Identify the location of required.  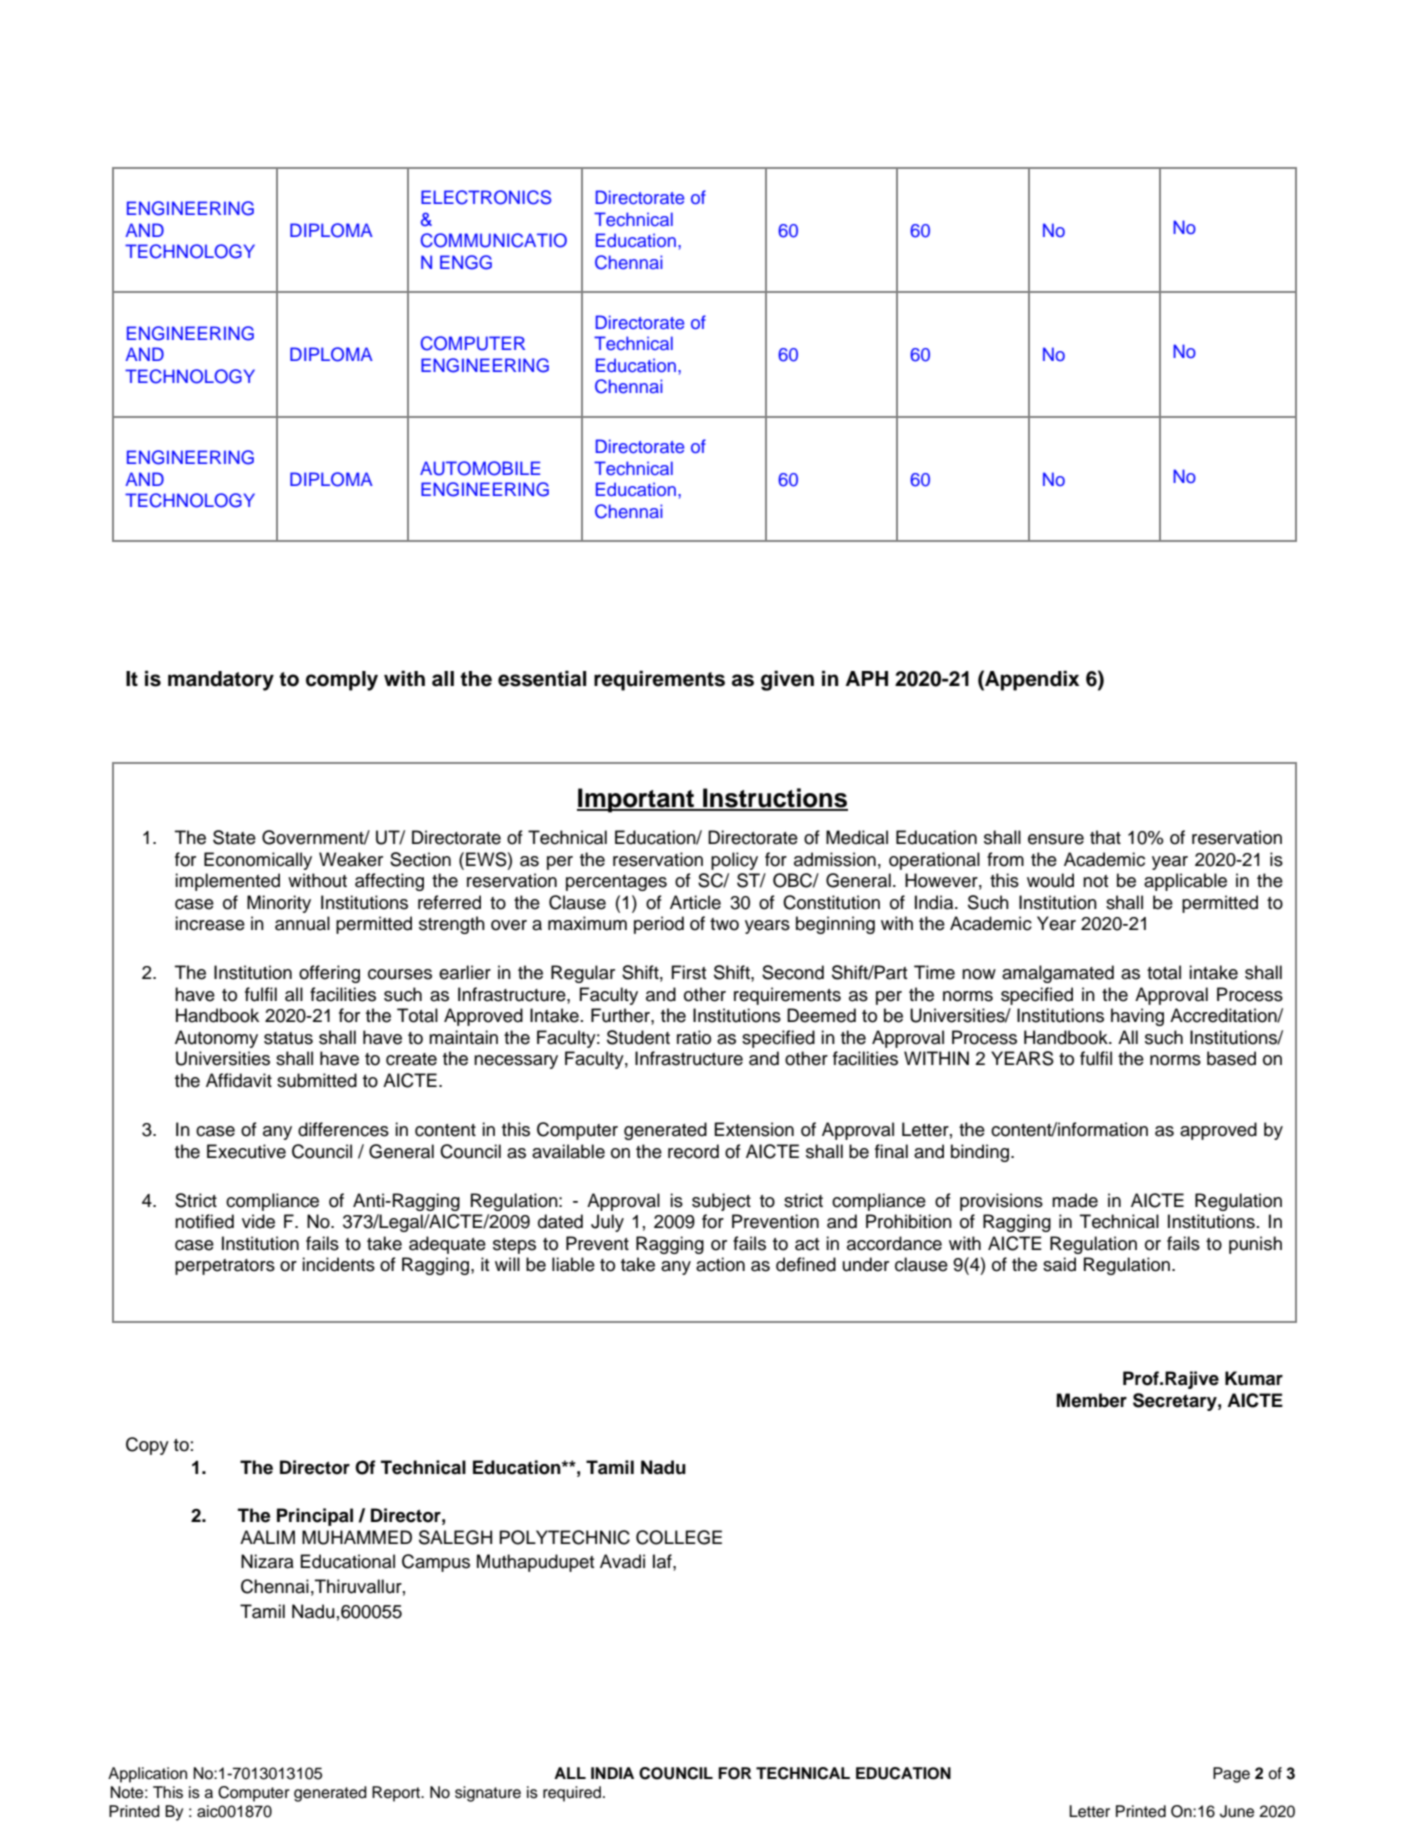
(573, 1794).
